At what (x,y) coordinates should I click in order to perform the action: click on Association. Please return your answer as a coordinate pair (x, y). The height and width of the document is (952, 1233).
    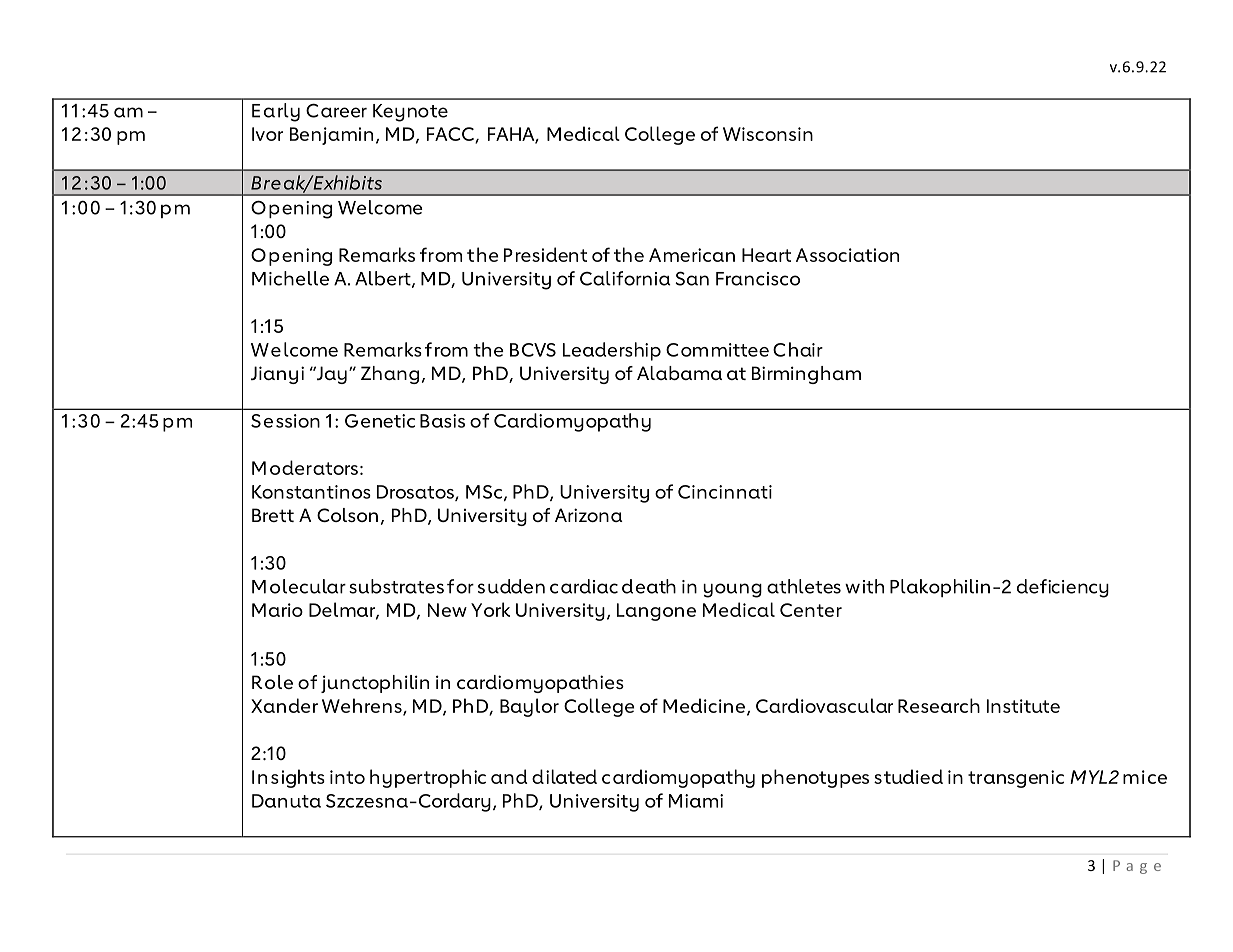
    Looking at the image, I should click on (847, 255).
